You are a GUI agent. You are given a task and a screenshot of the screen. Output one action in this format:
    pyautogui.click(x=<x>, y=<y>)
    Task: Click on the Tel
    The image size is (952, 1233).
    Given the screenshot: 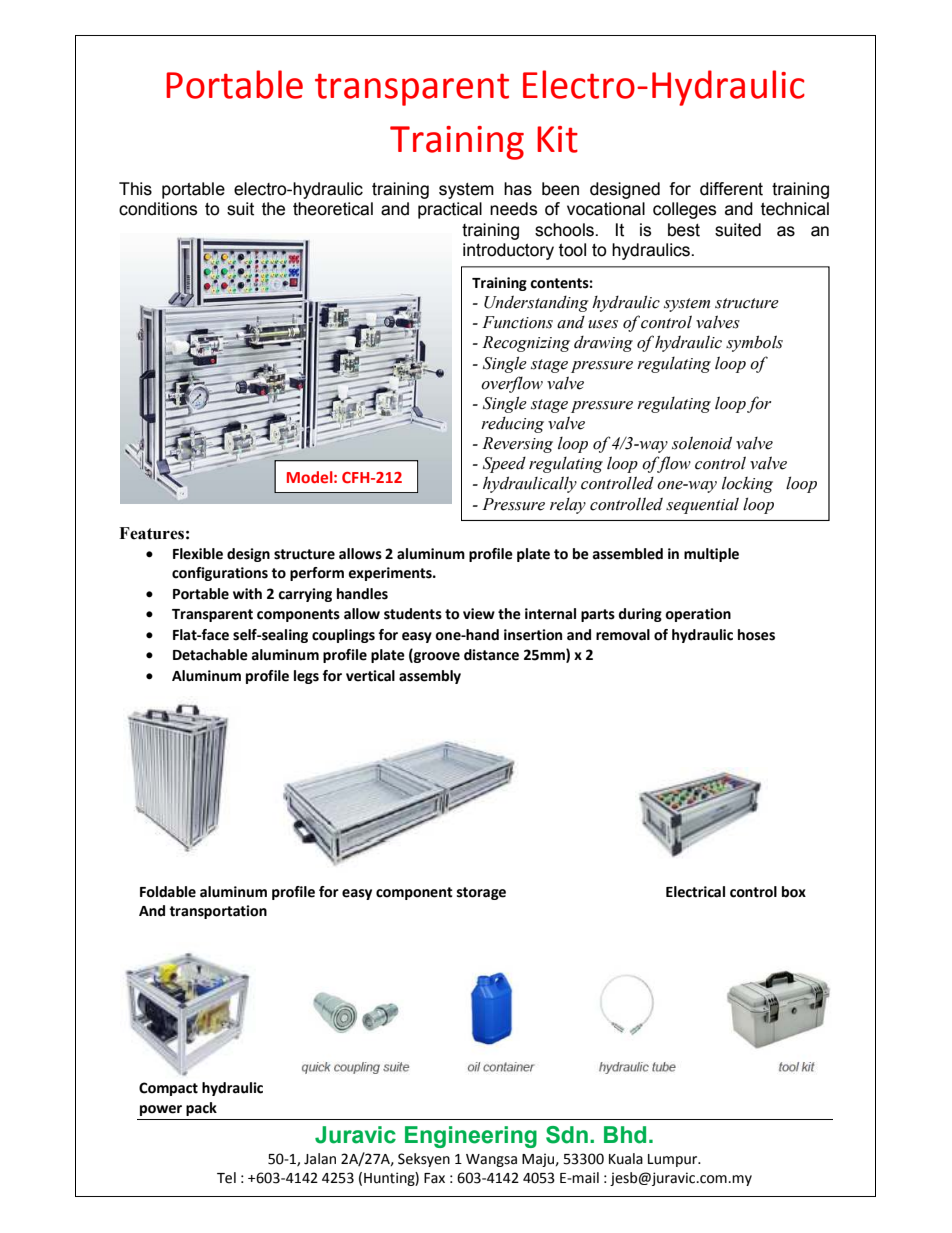 What is the action you would take?
    pyautogui.click(x=226, y=1178)
